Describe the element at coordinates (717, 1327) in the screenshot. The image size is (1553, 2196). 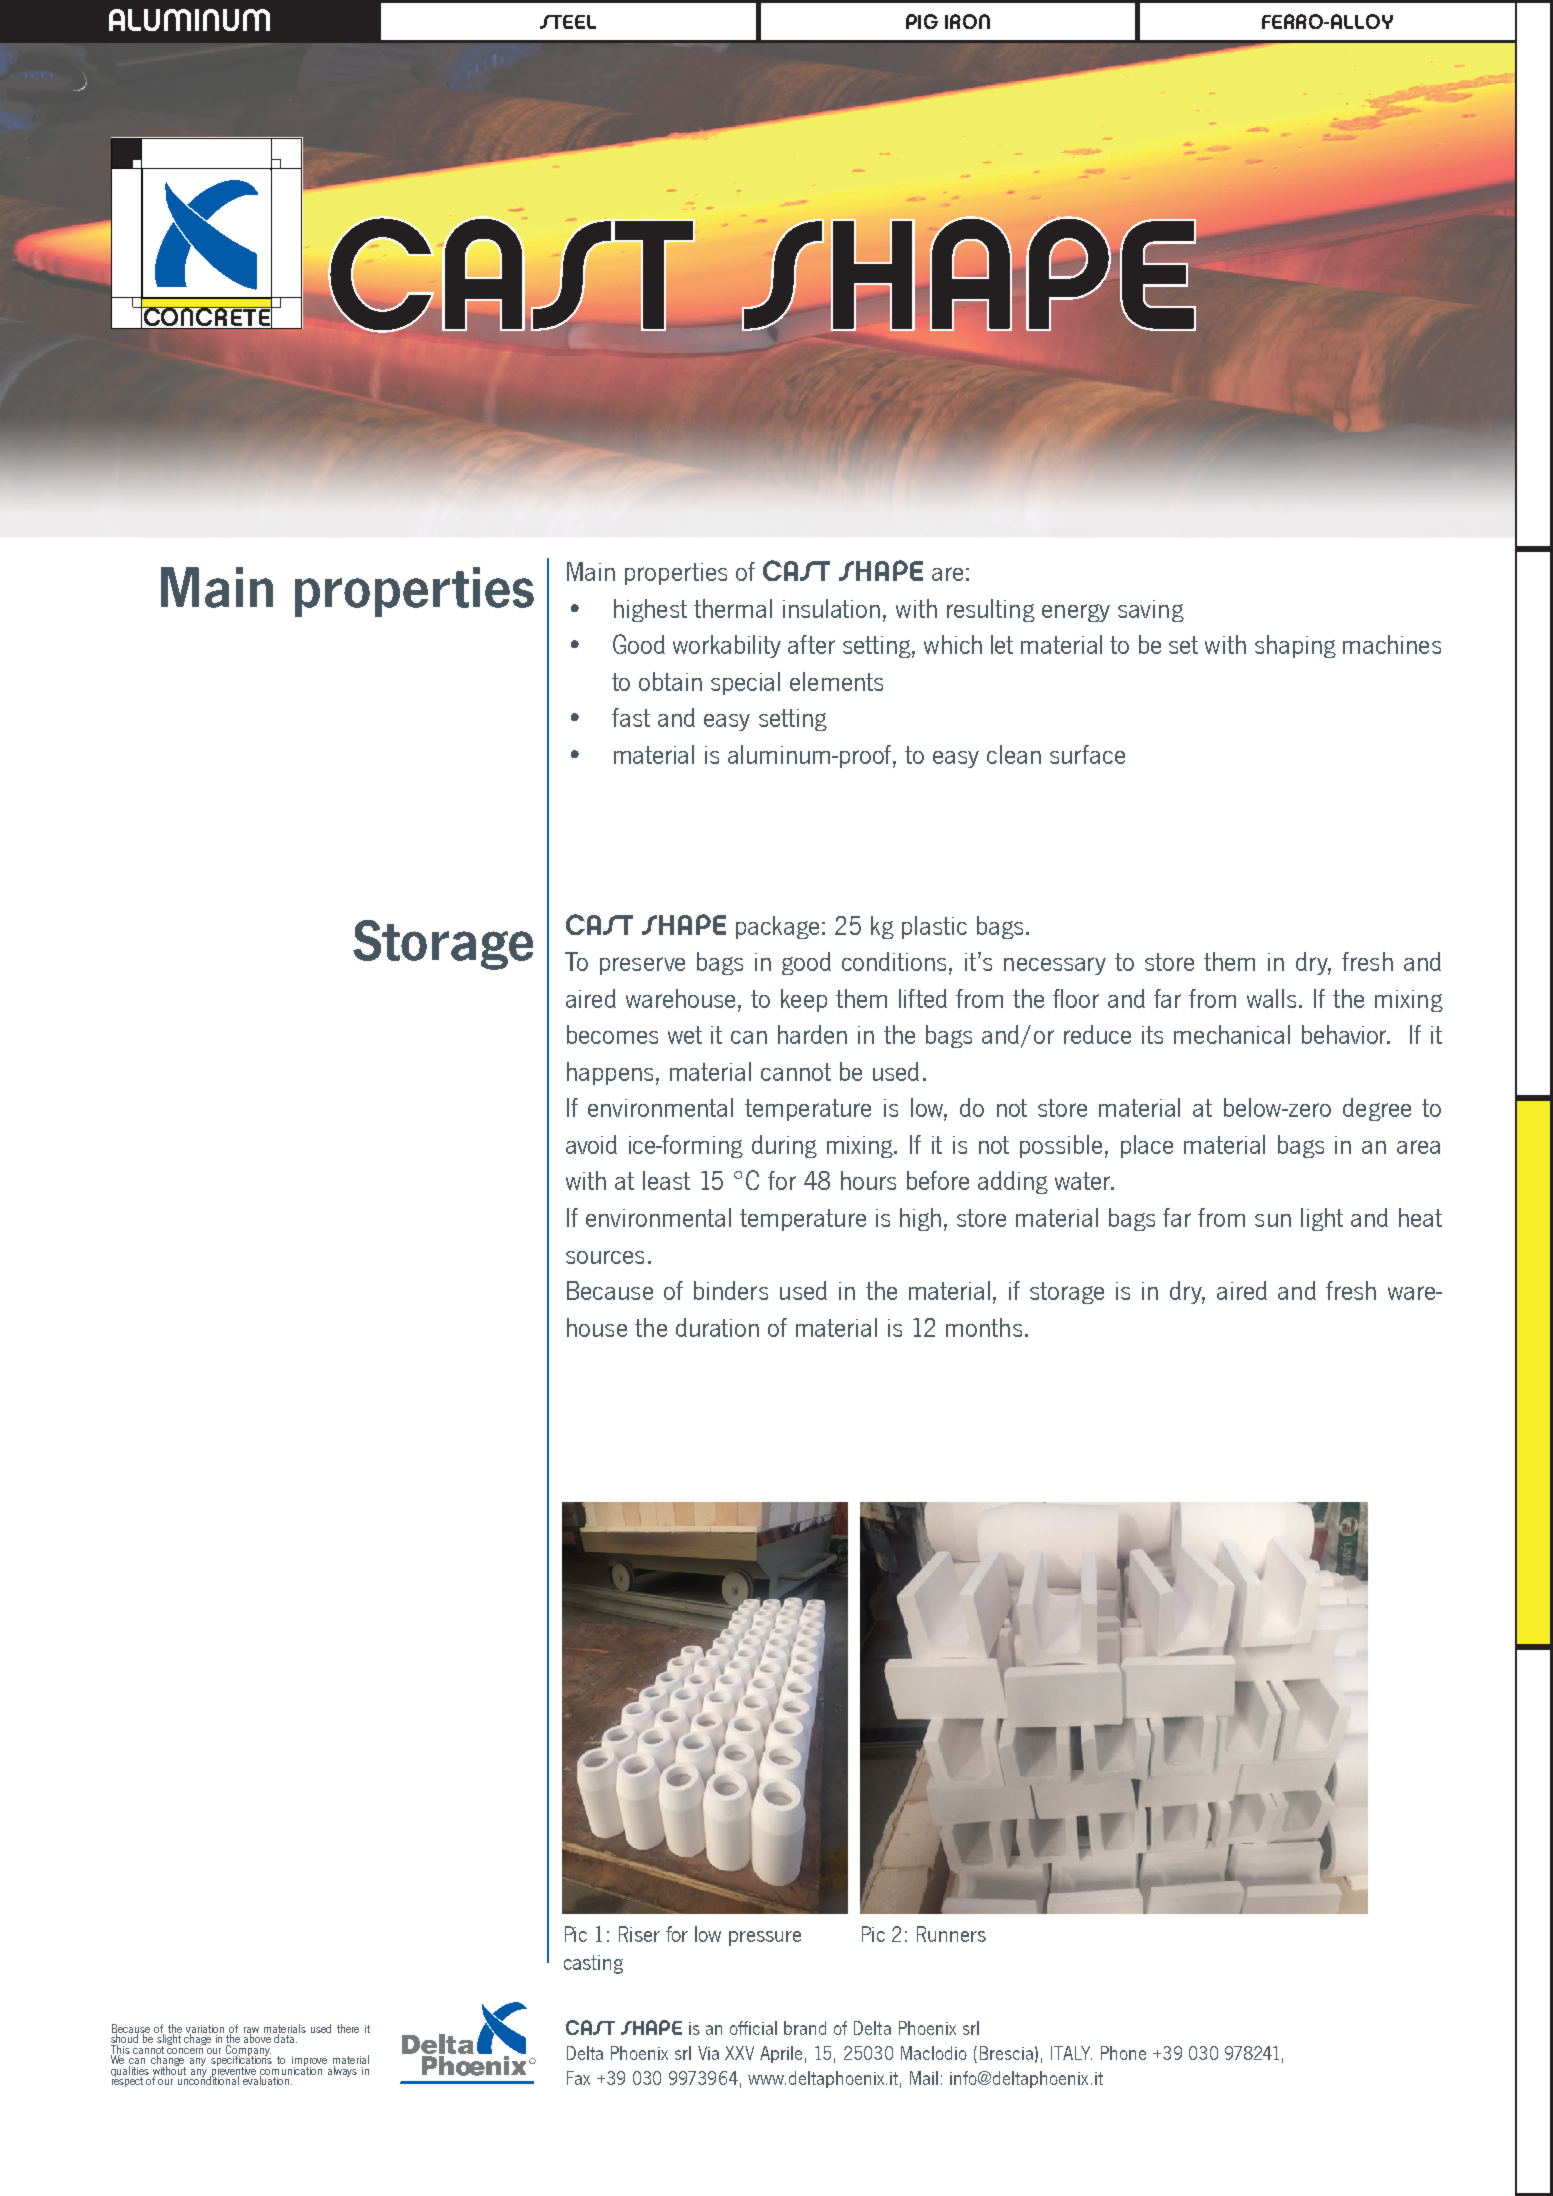
I see `duration` at that location.
